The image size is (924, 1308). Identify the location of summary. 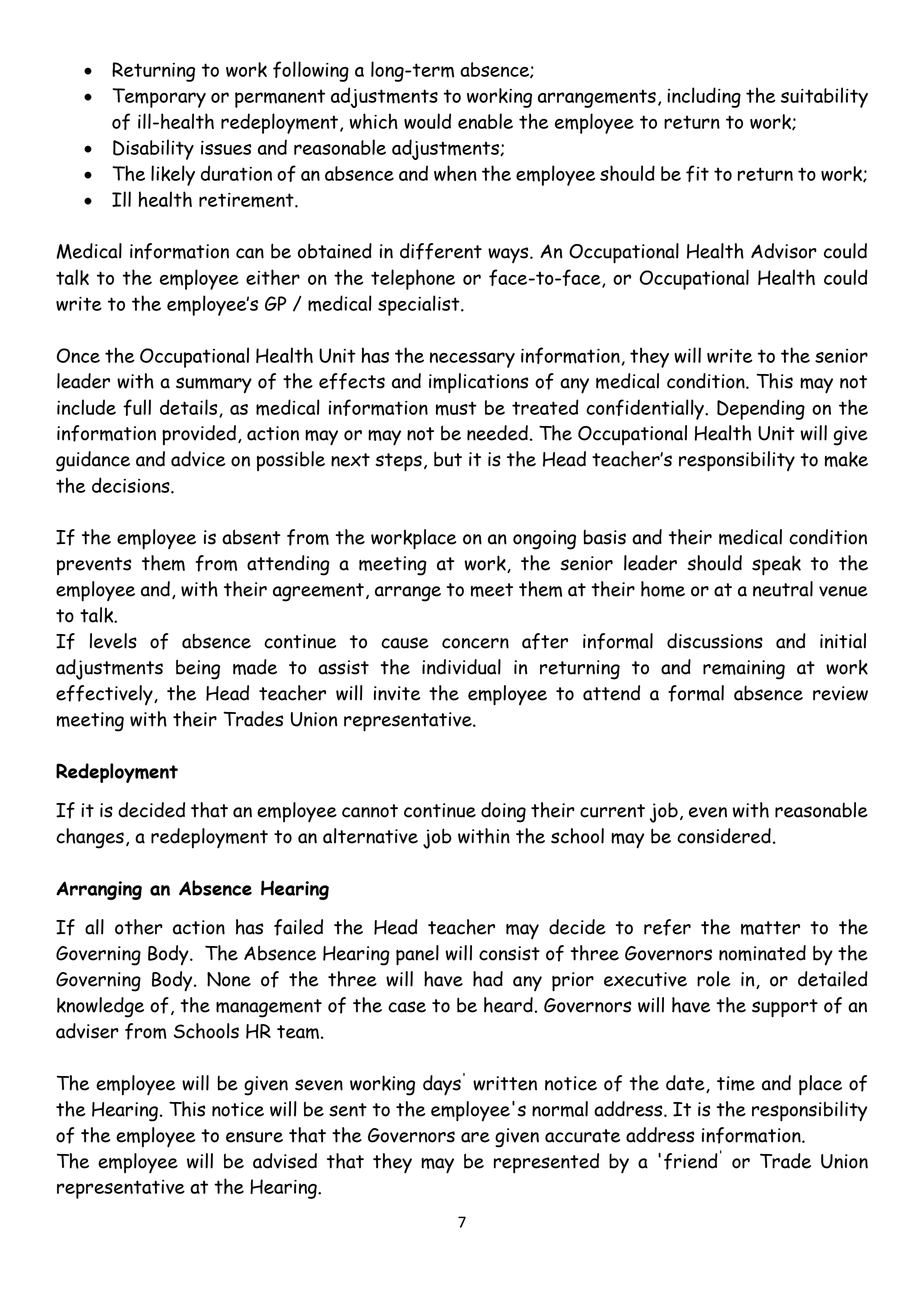
(214, 385).
